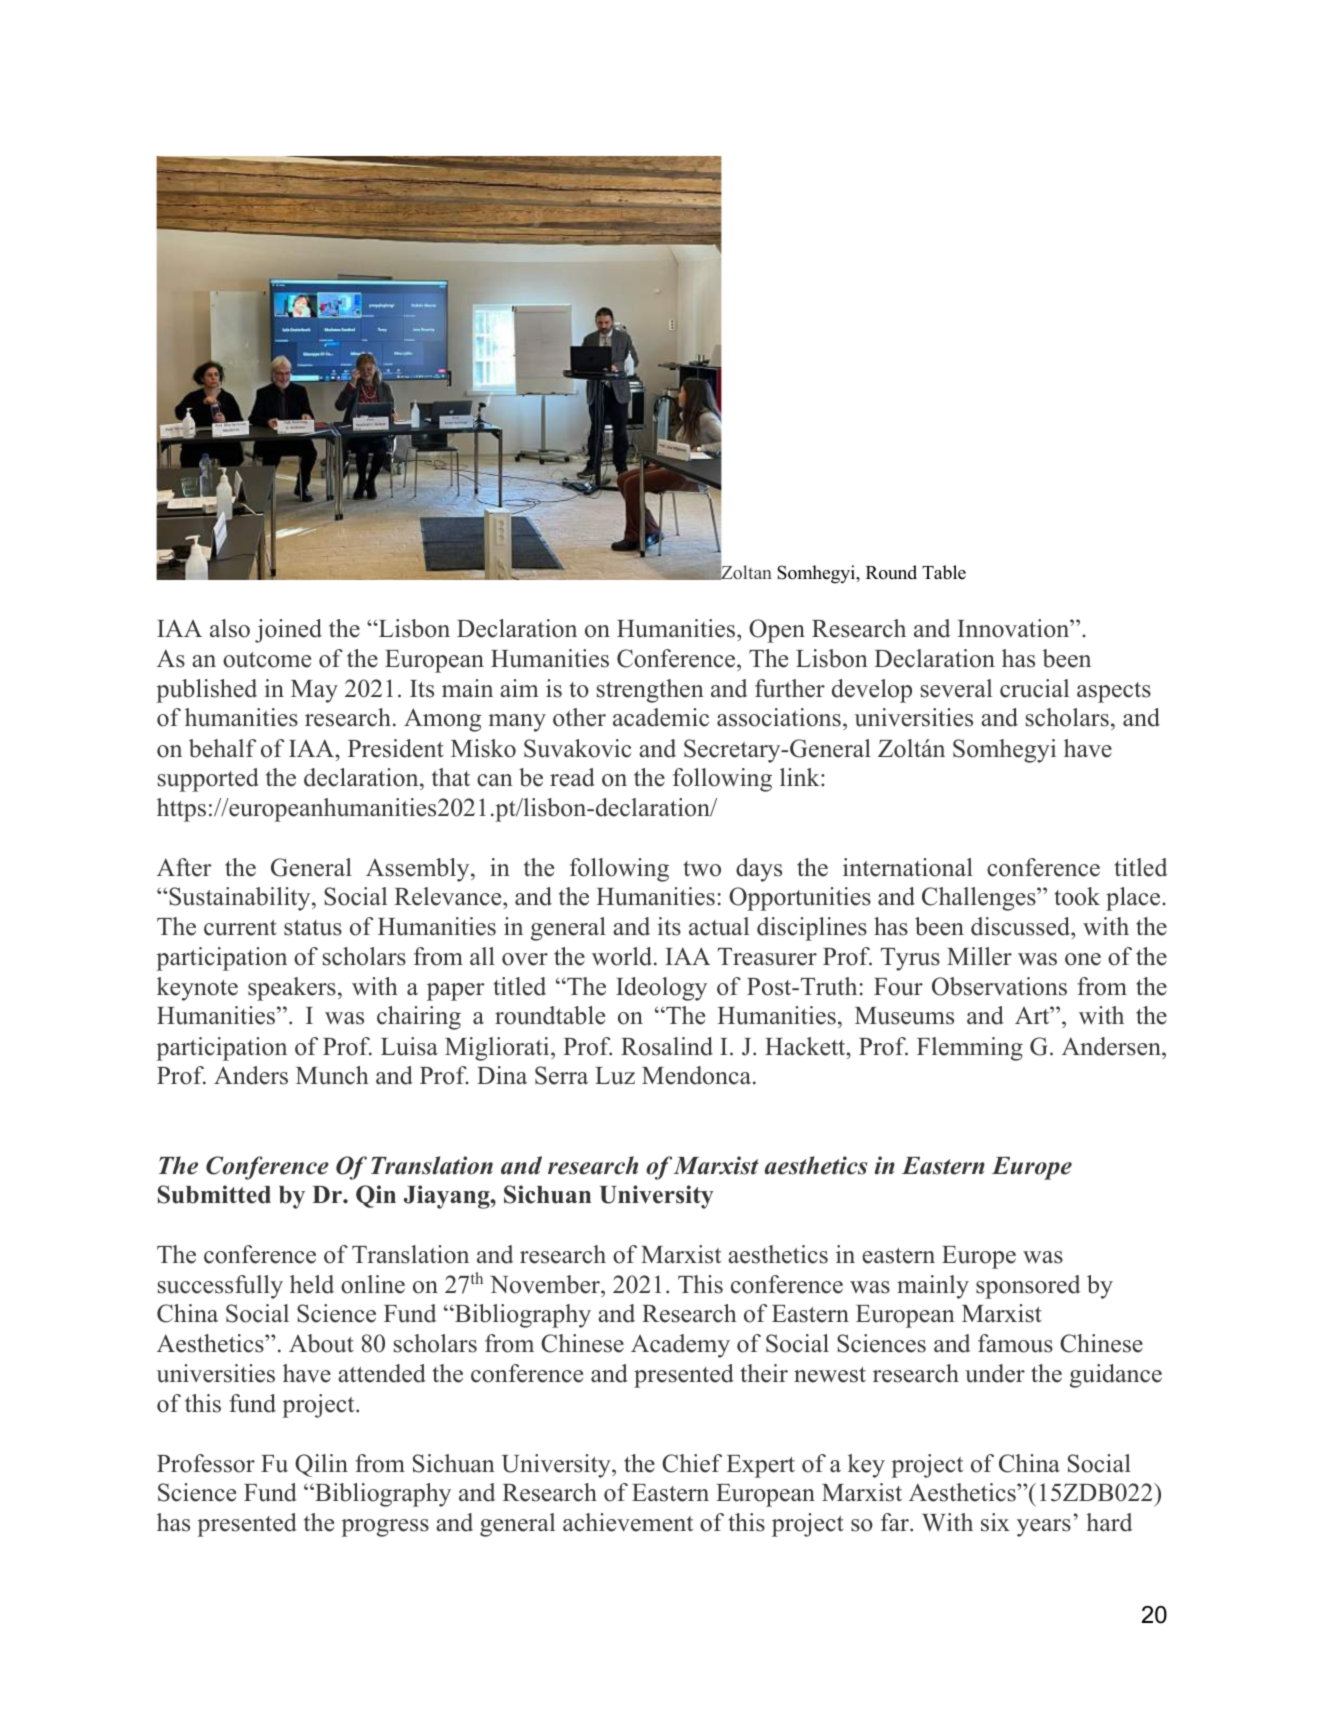  I want to click on Challenges, so click(980, 899).
